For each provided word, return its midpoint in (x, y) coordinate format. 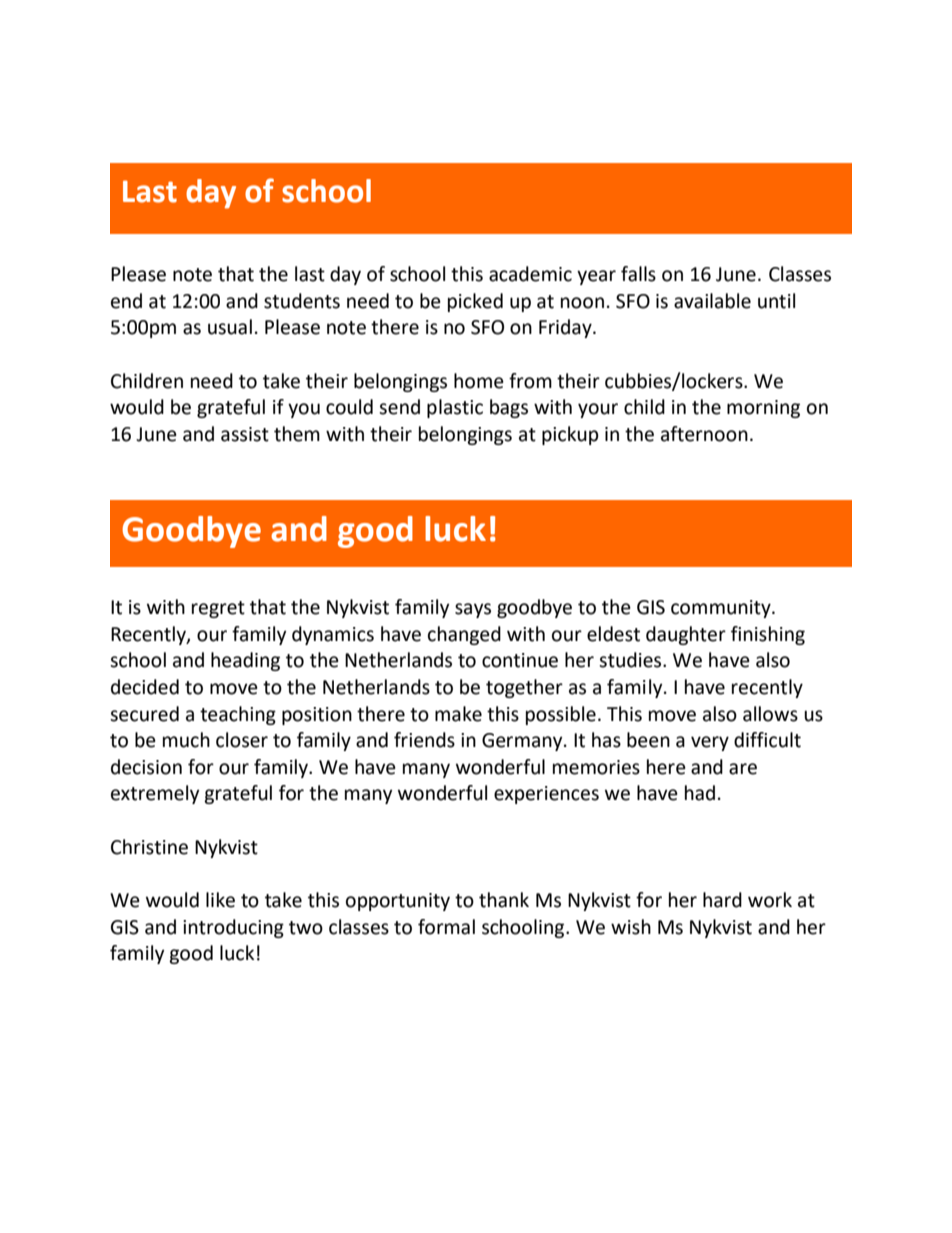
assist (245, 434)
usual (230, 327)
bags (509, 408)
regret (218, 609)
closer (242, 740)
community (722, 609)
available (712, 301)
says (473, 610)
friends (424, 740)
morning (763, 409)
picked (475, 302)
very (710, 743)
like (220, 900)
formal (446, 927)
